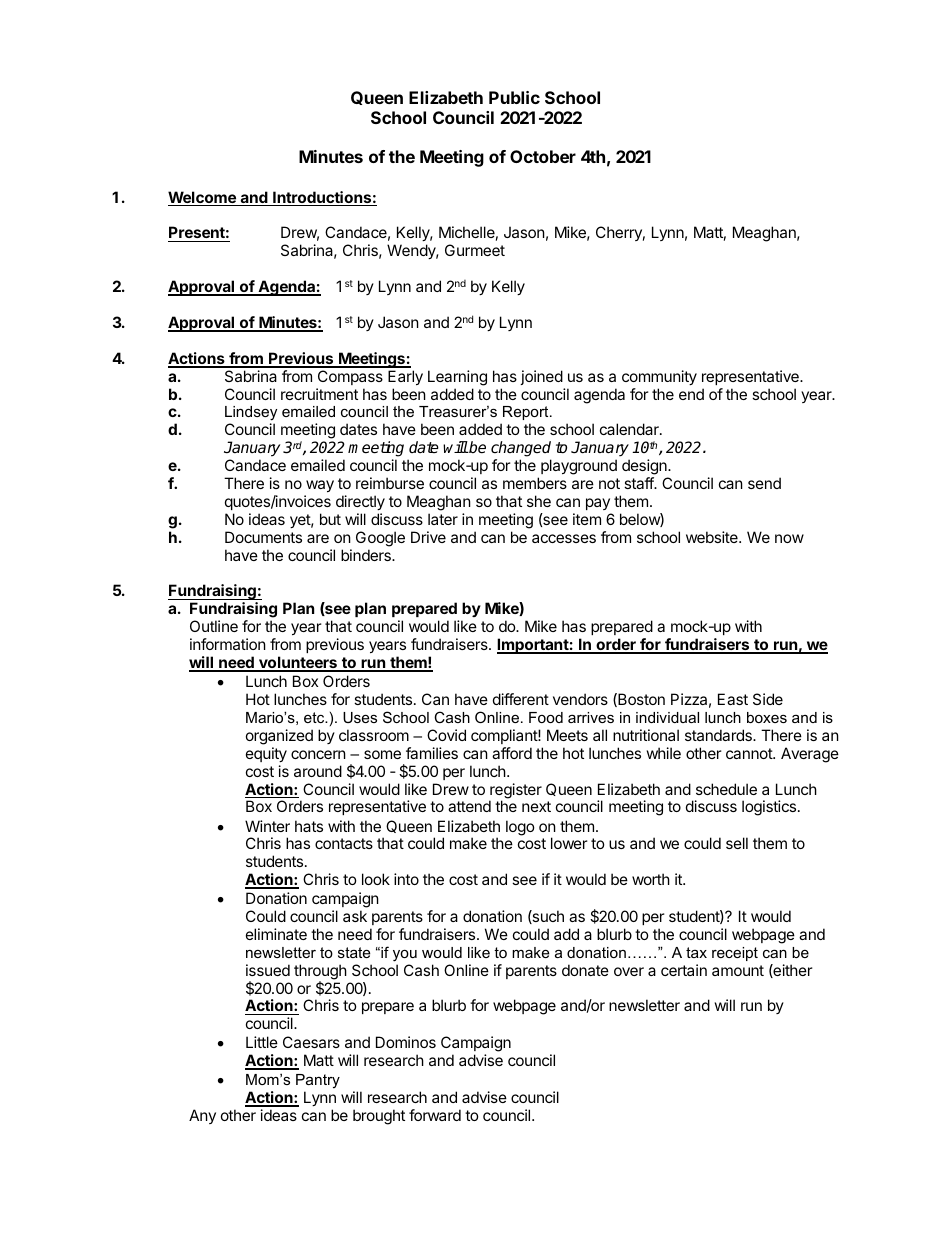 The image size is (952, 1233). I want to click on Public, so click(514, 97).
